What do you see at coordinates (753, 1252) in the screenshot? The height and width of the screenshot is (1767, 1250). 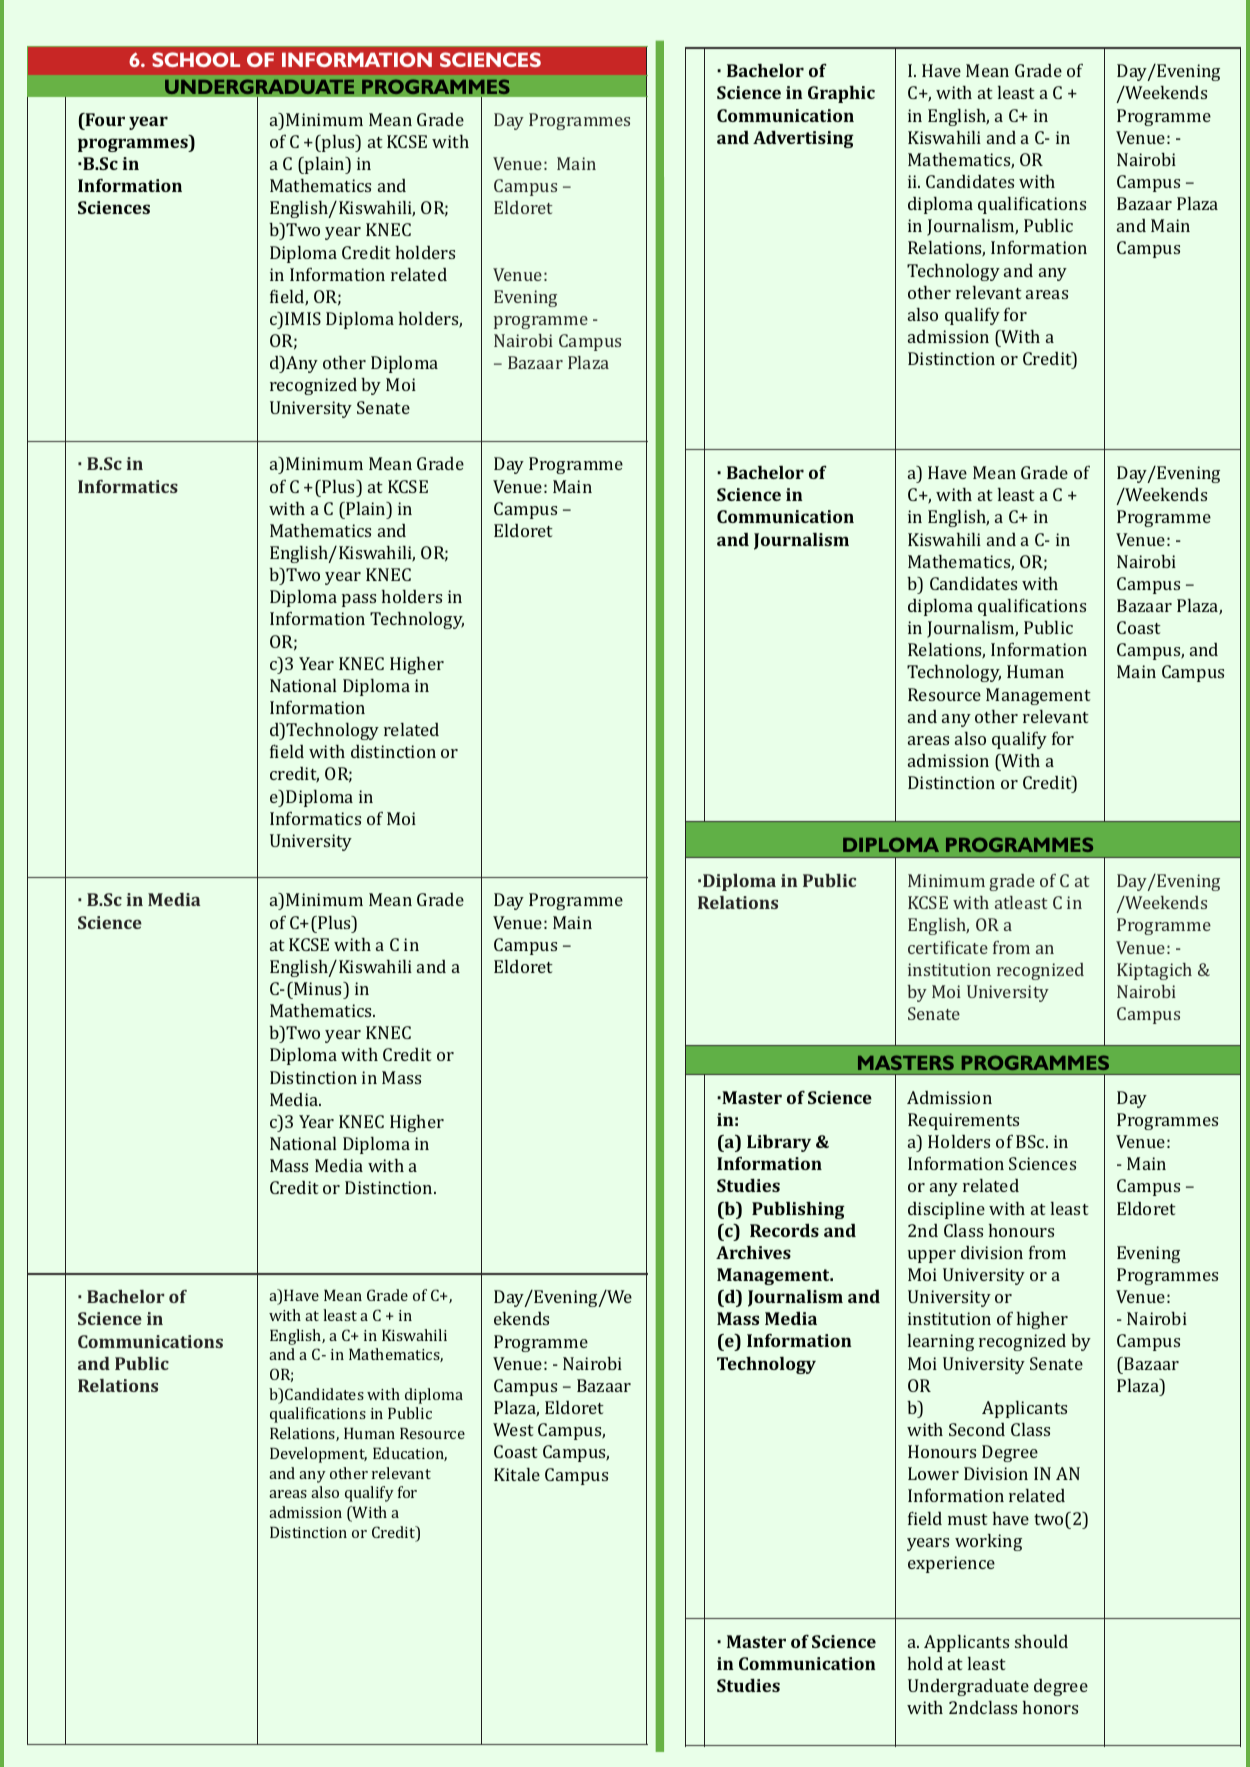 I see `Archives` at bounding box center [753, 1252].
